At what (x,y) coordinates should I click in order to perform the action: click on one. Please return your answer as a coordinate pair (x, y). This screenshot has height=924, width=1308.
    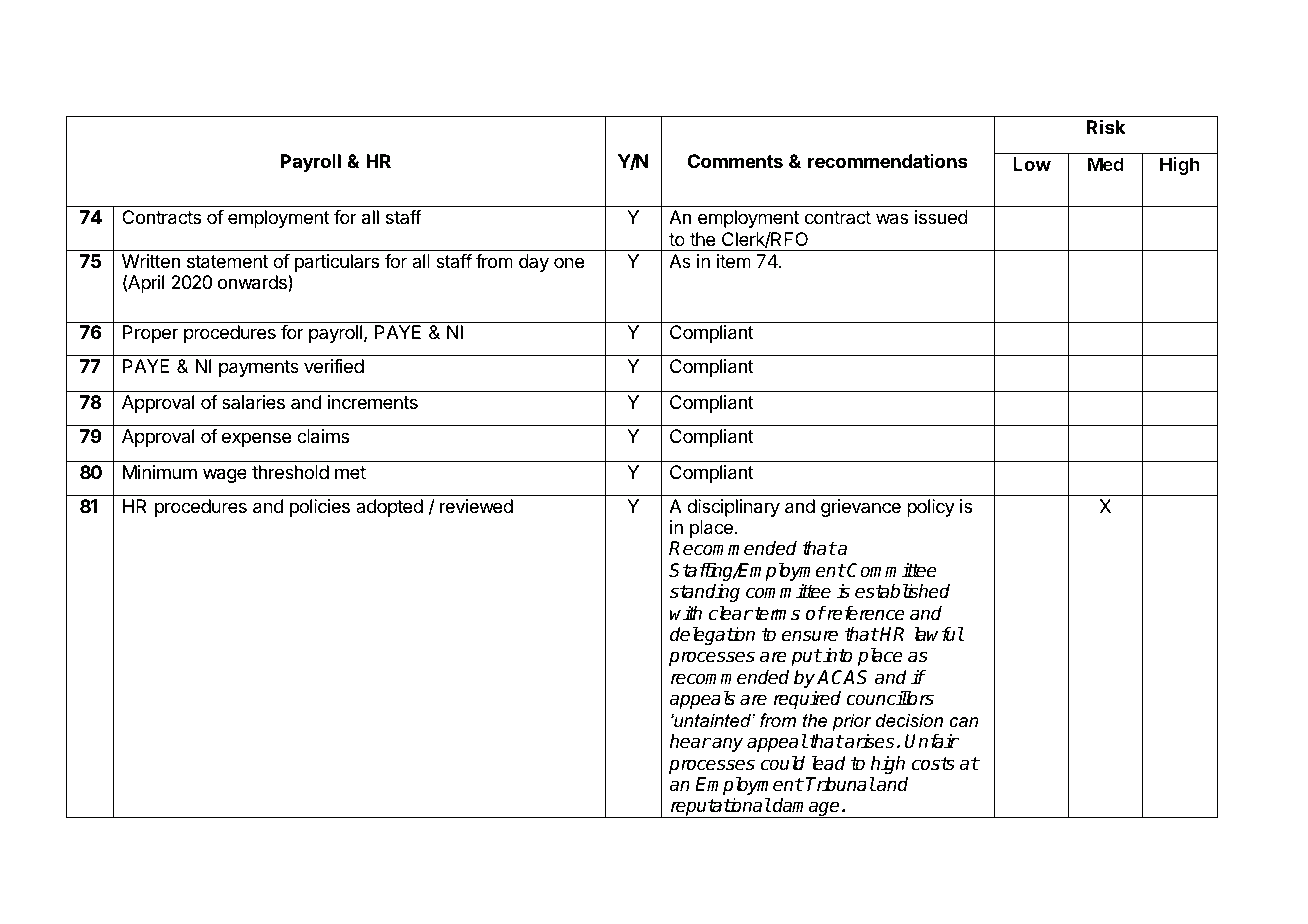
    Looking at the image, I should click on (569, 262).
